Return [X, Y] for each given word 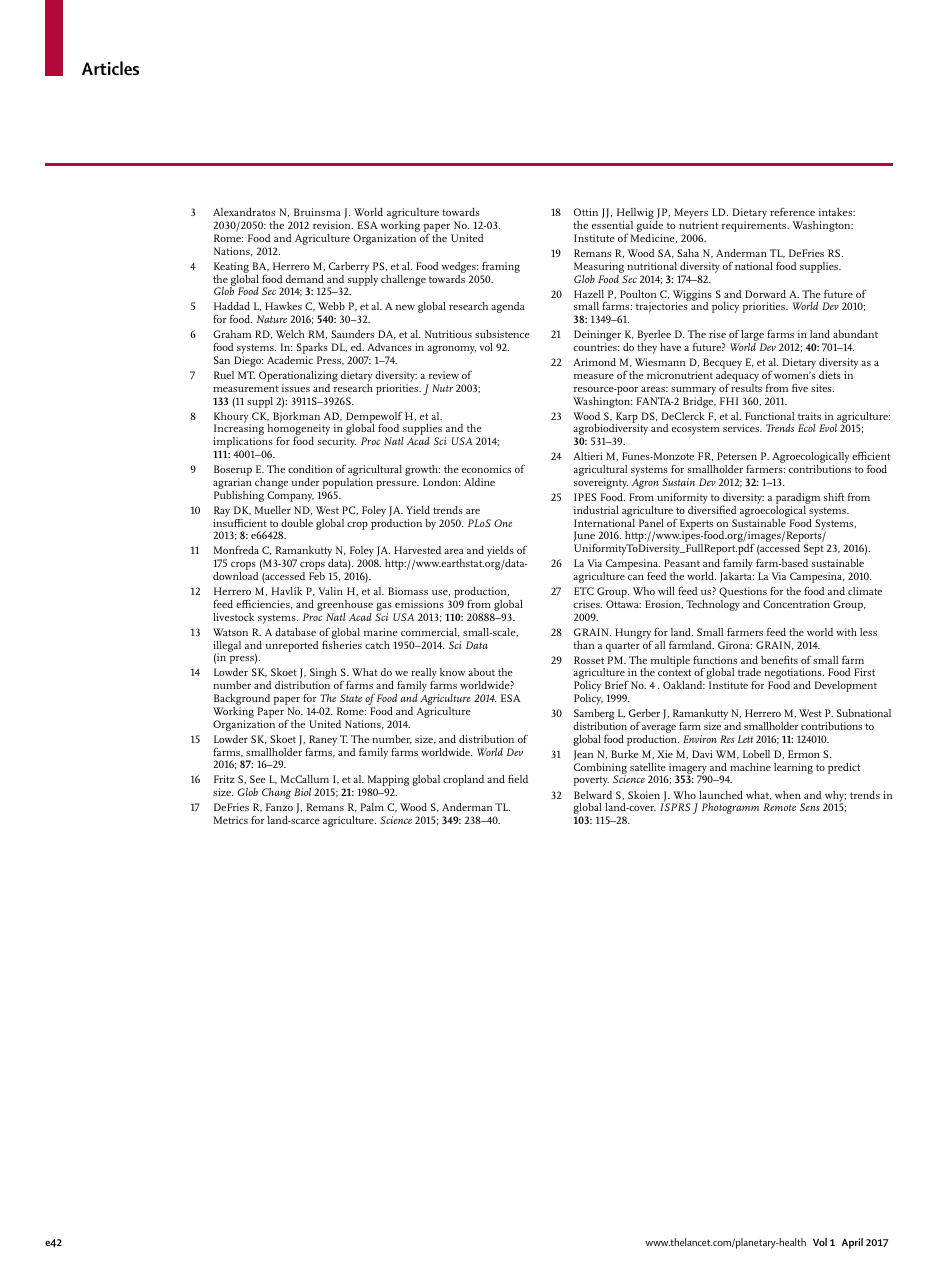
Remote [779, 807]
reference [792, 212]
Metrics [231, 820]
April [852, 1243]
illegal [227, 647]
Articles [110, 68]
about [481, 672]
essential [612, 225]
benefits [779, 659]
